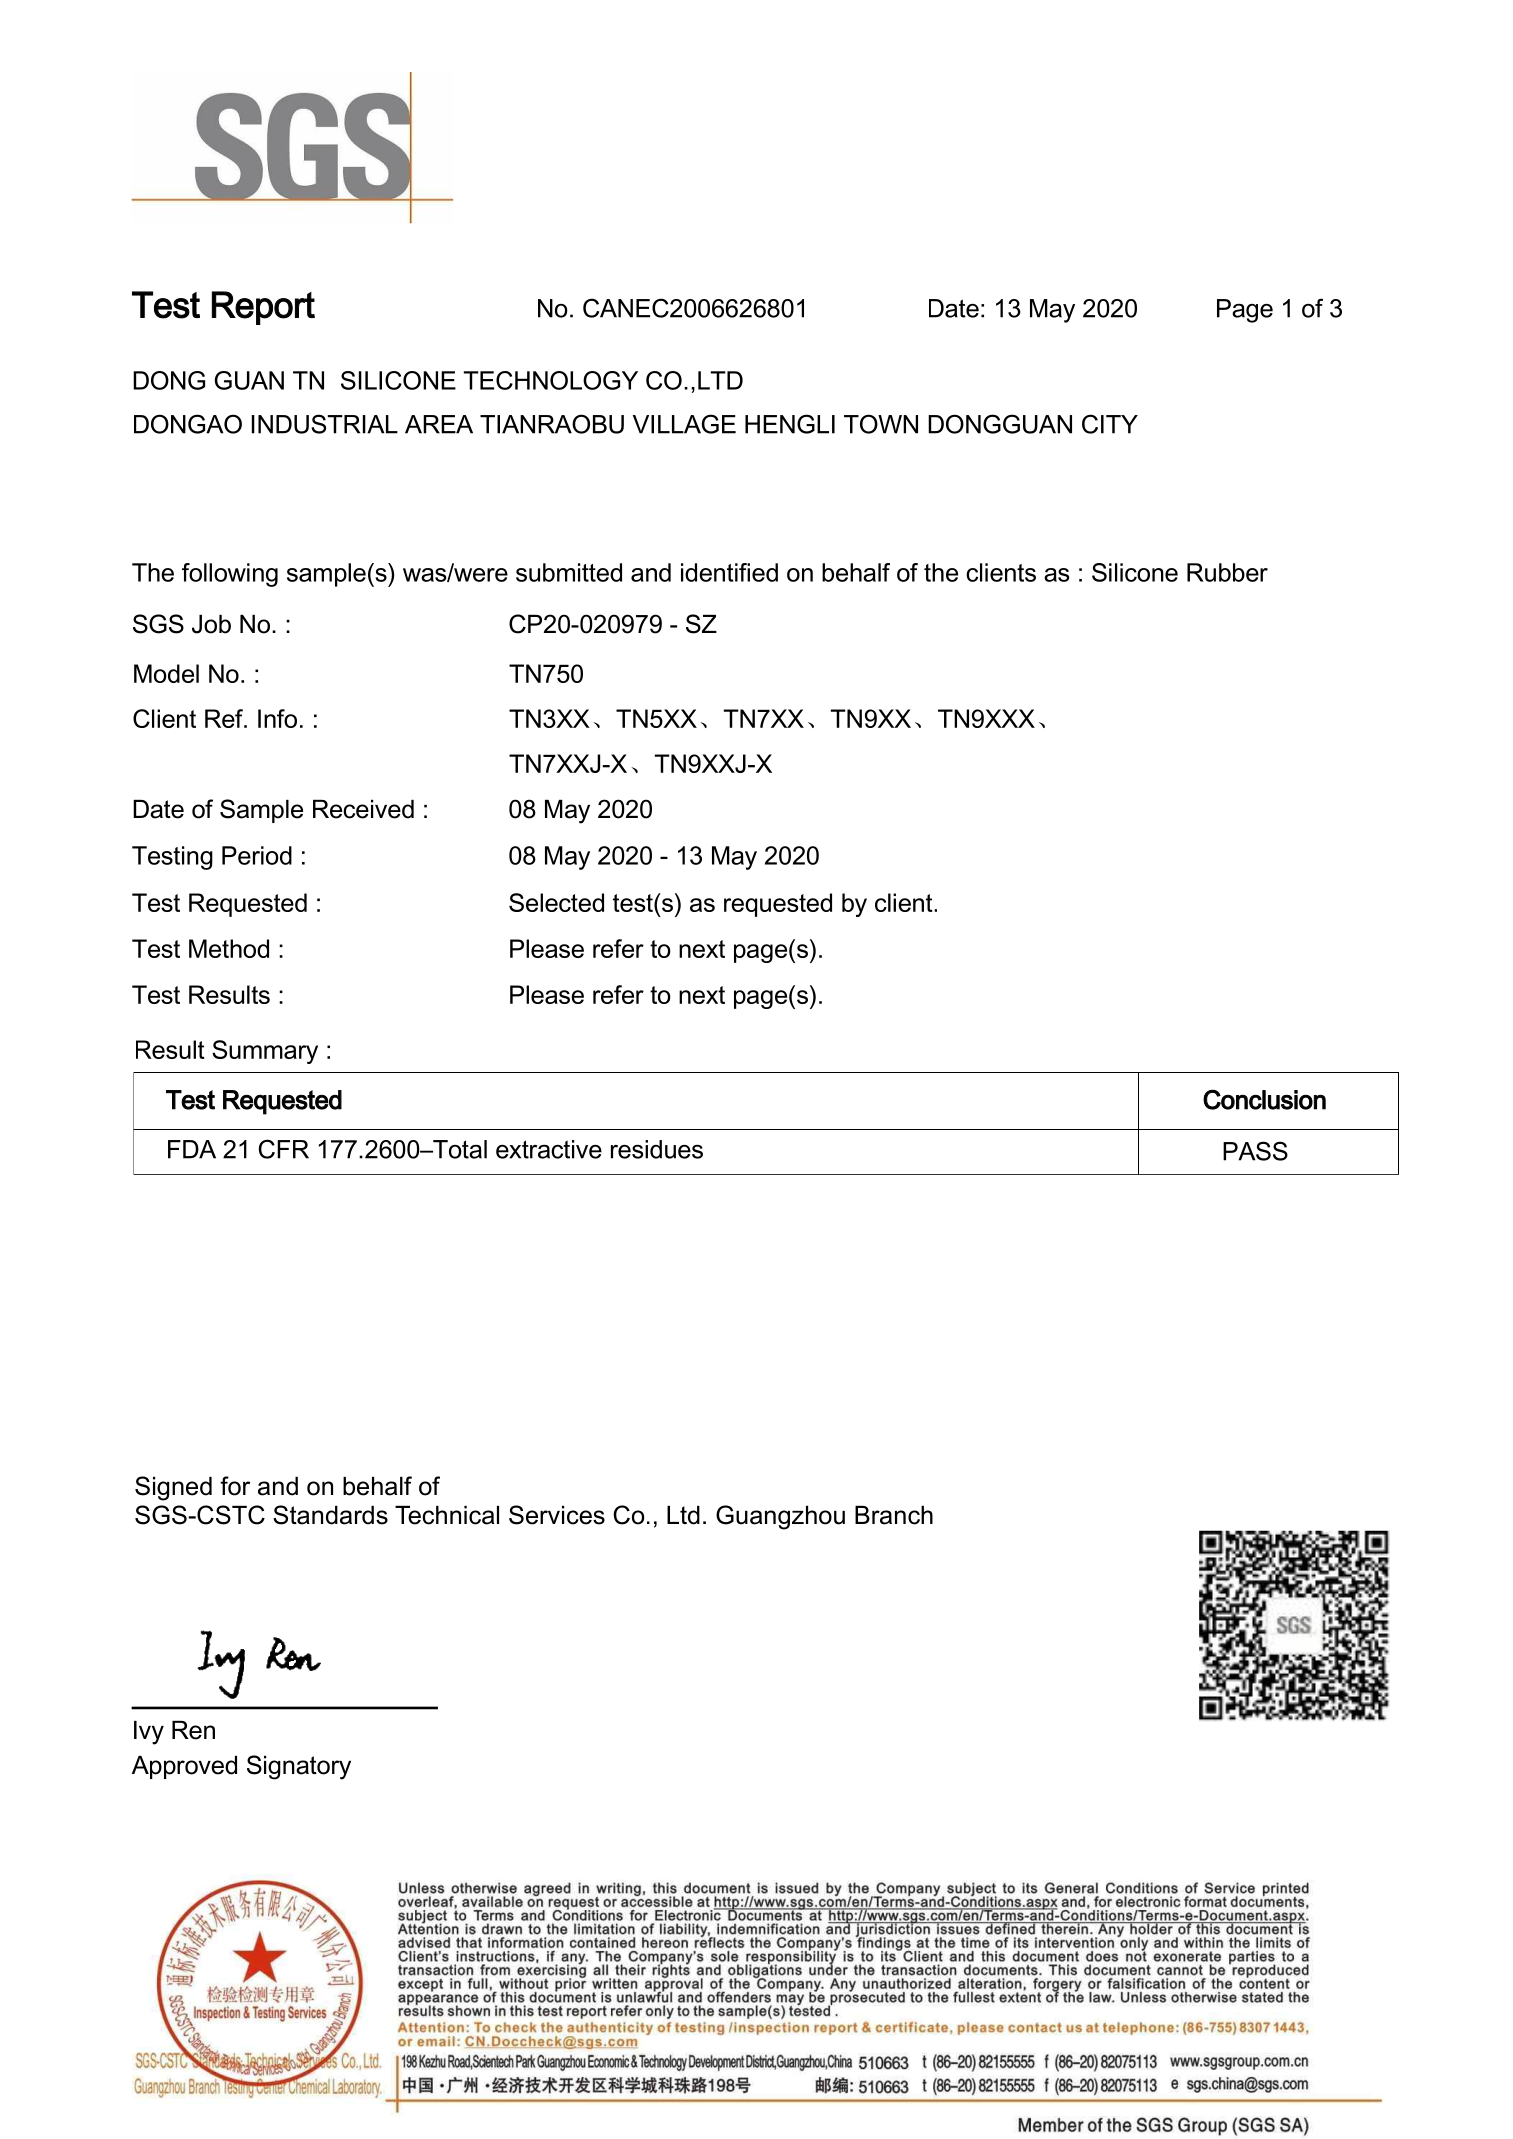 Image resolution: width=1513 pixels, height=2139 pixels. Describe the element at coordinates (1227, 572) in the image. I see `Rubber` at that location.
